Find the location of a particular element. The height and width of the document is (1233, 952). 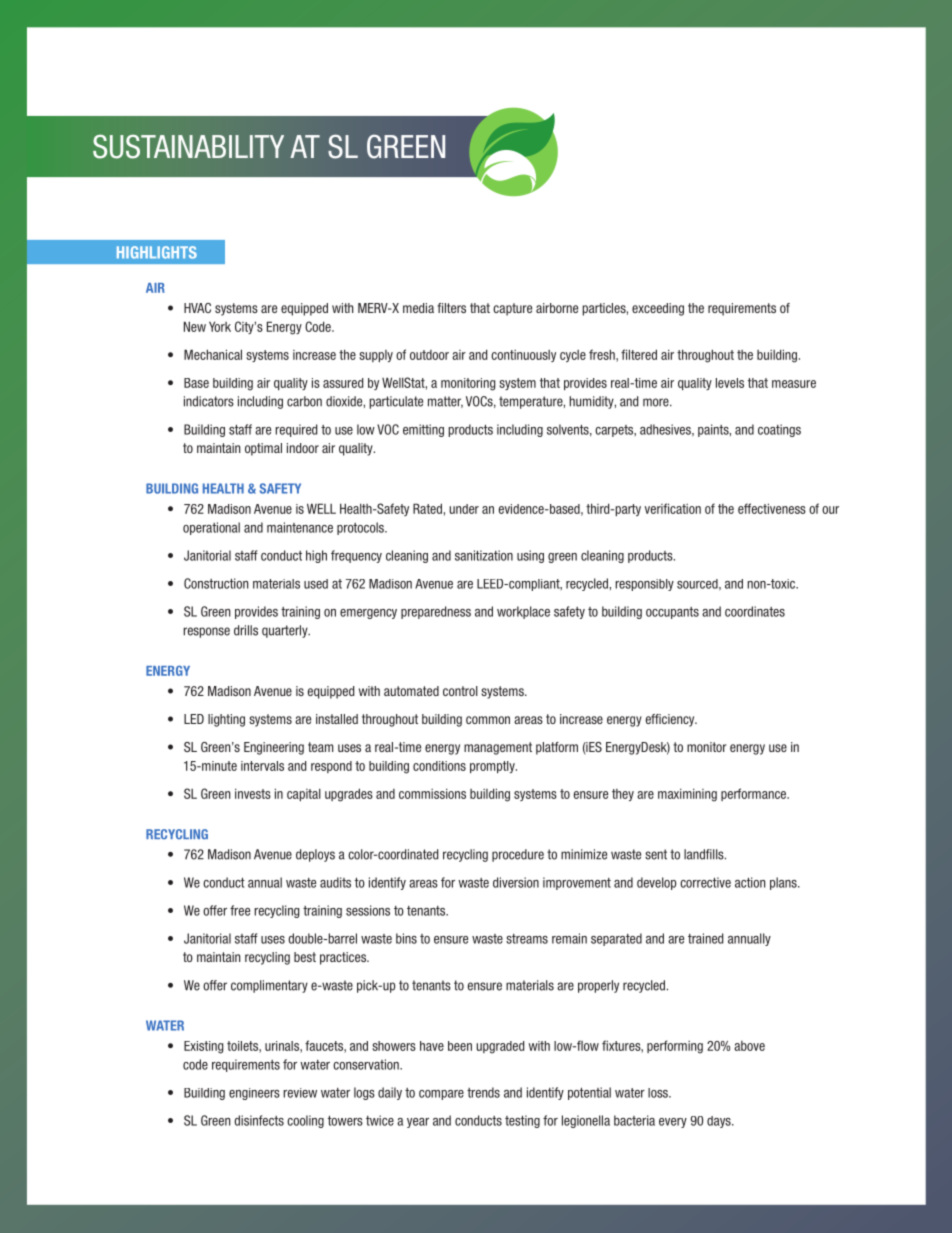

SUSTAINABILITY is located at coordinates (188, 146).
